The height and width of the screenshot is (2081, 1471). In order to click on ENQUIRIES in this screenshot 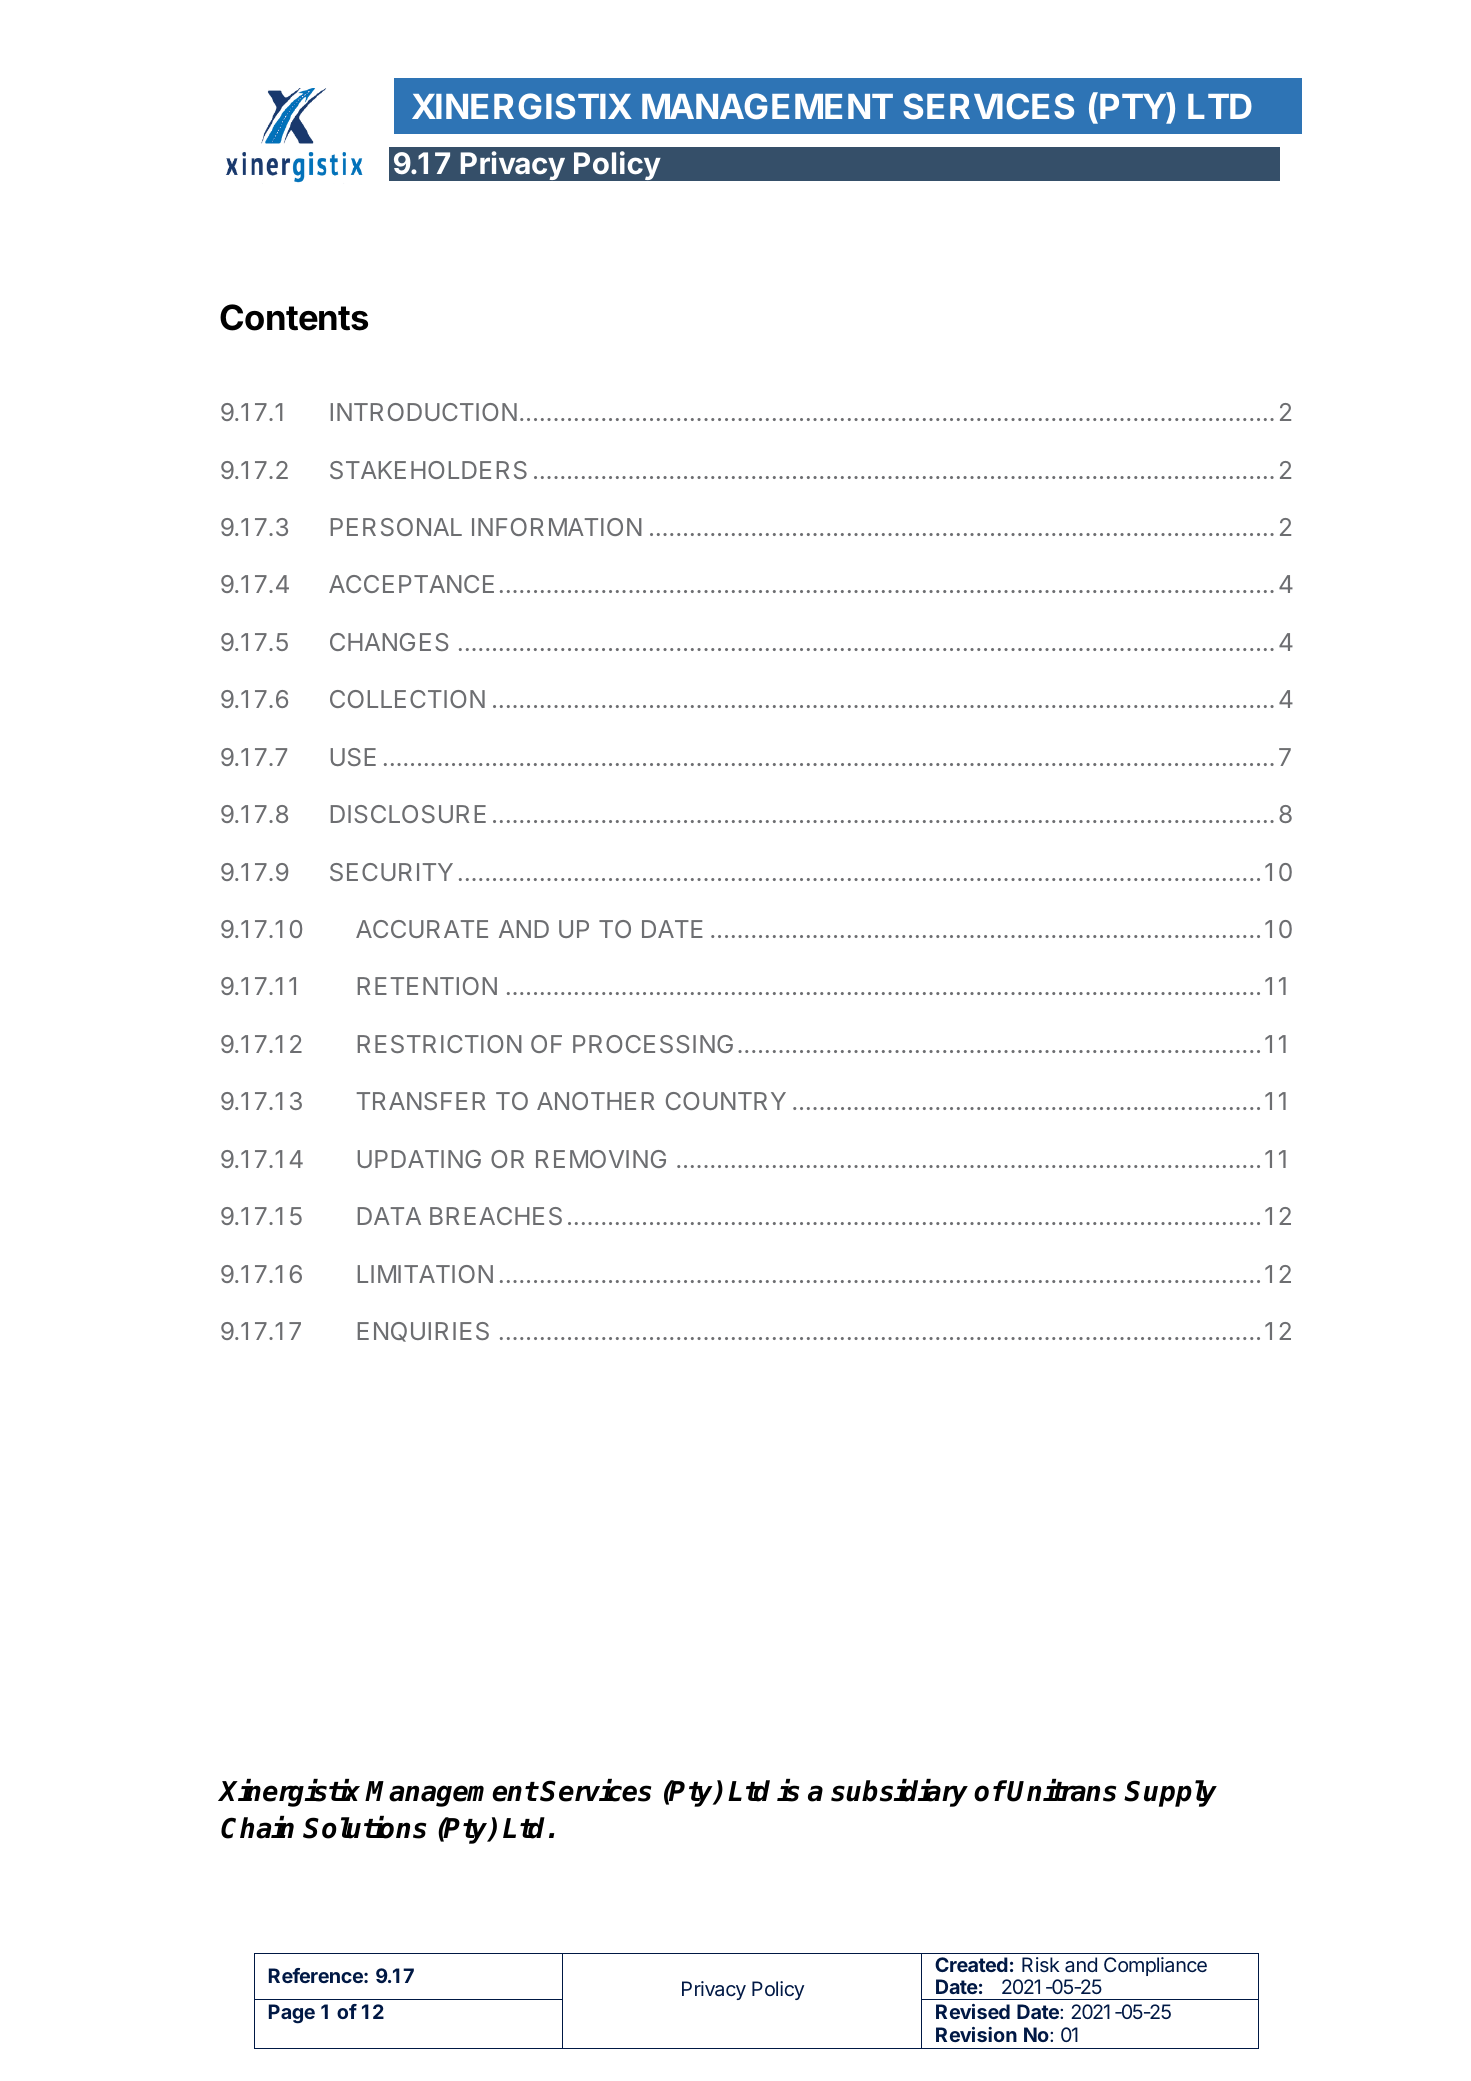, I will do `click(423, 1332)`.
